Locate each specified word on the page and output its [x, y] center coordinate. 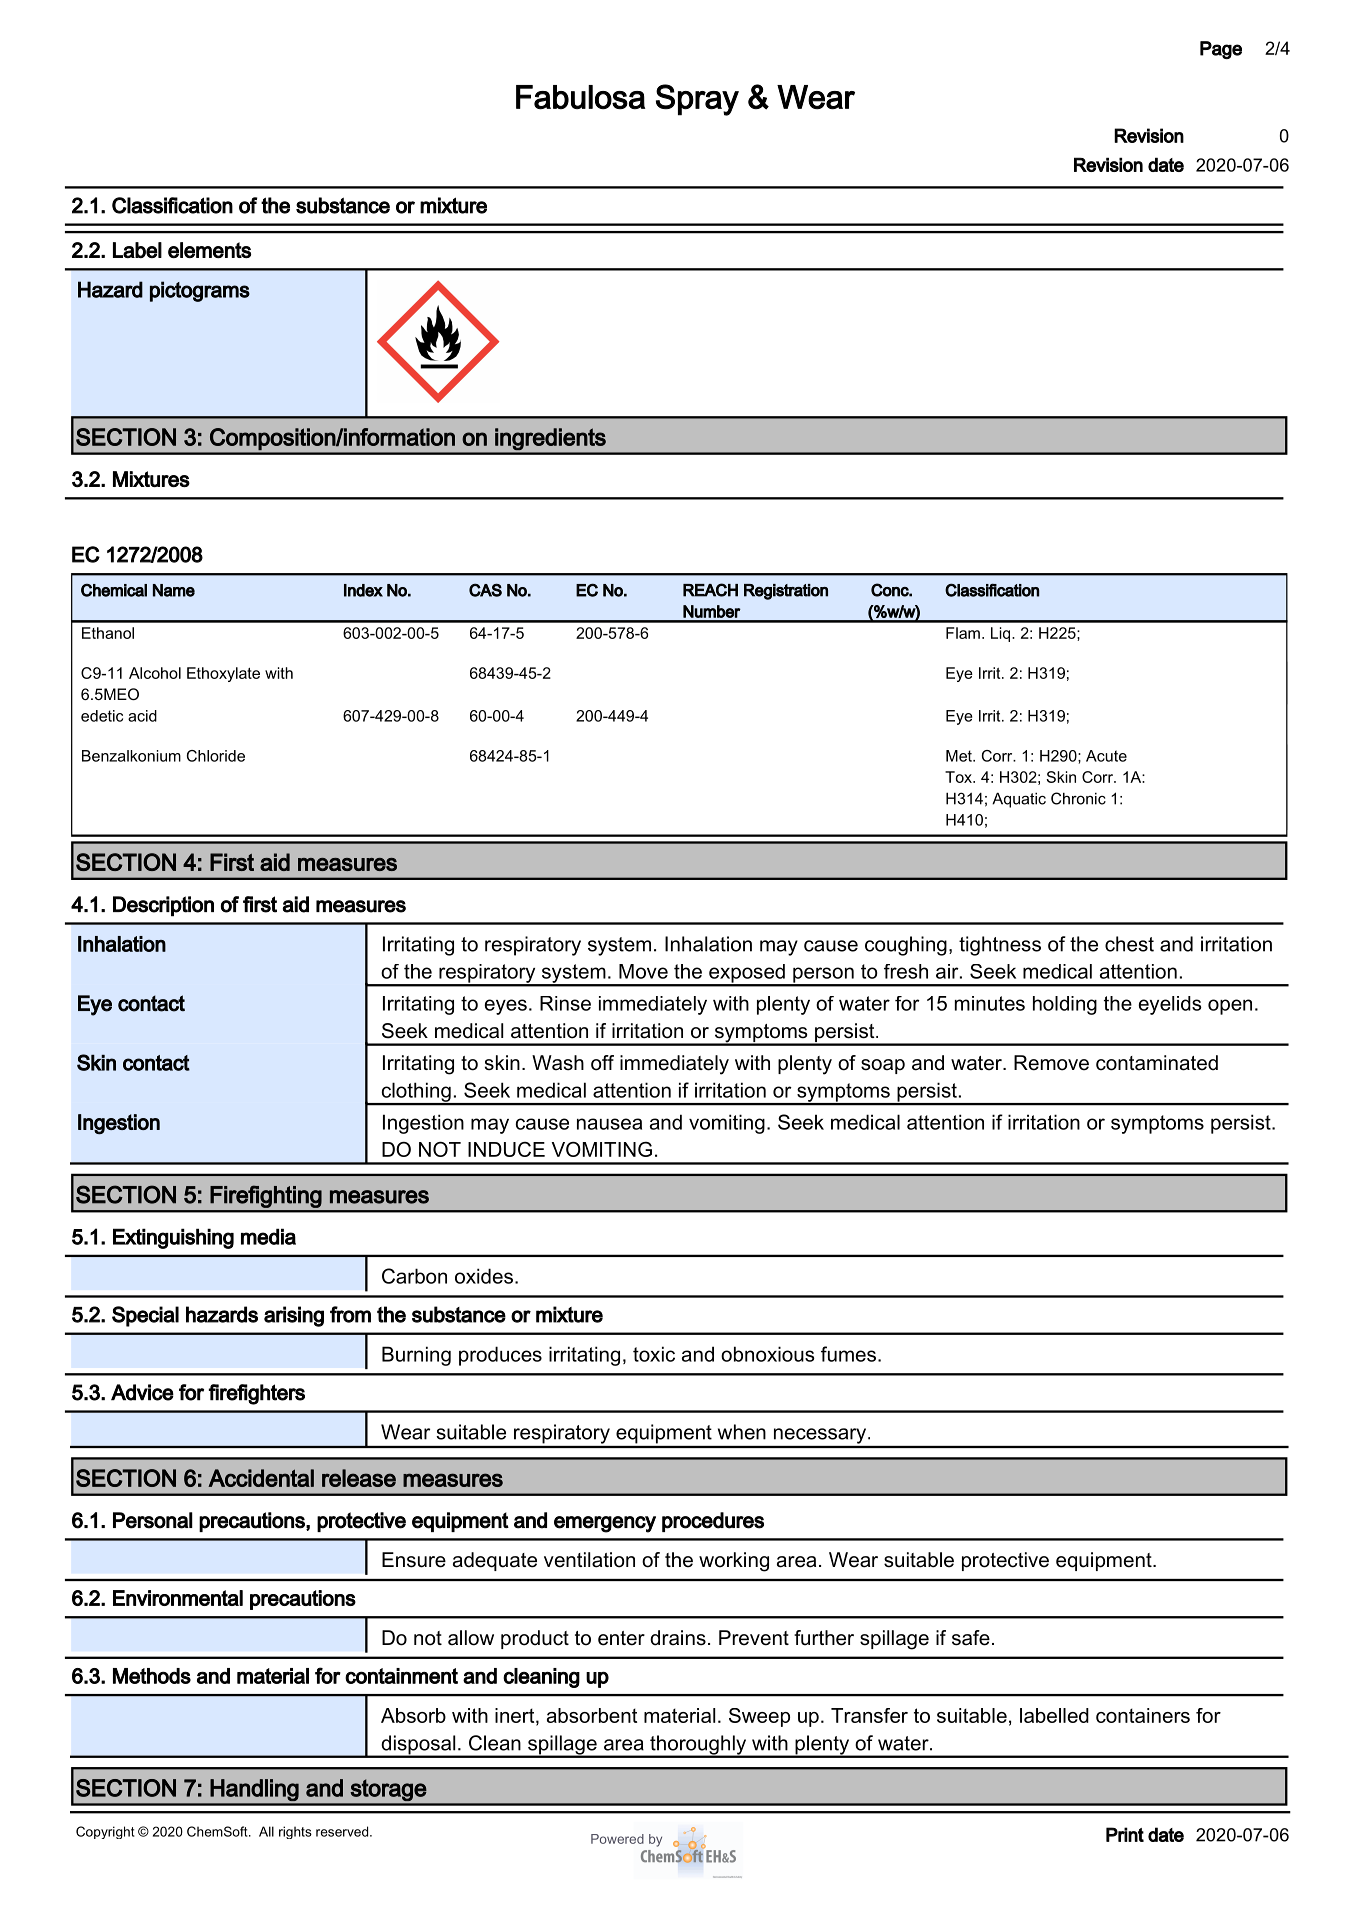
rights [295, 1832]
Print [1125, 1834]
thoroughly [698, 1746]
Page [1221, 50]
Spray [697, 100]
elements [209, 250]
